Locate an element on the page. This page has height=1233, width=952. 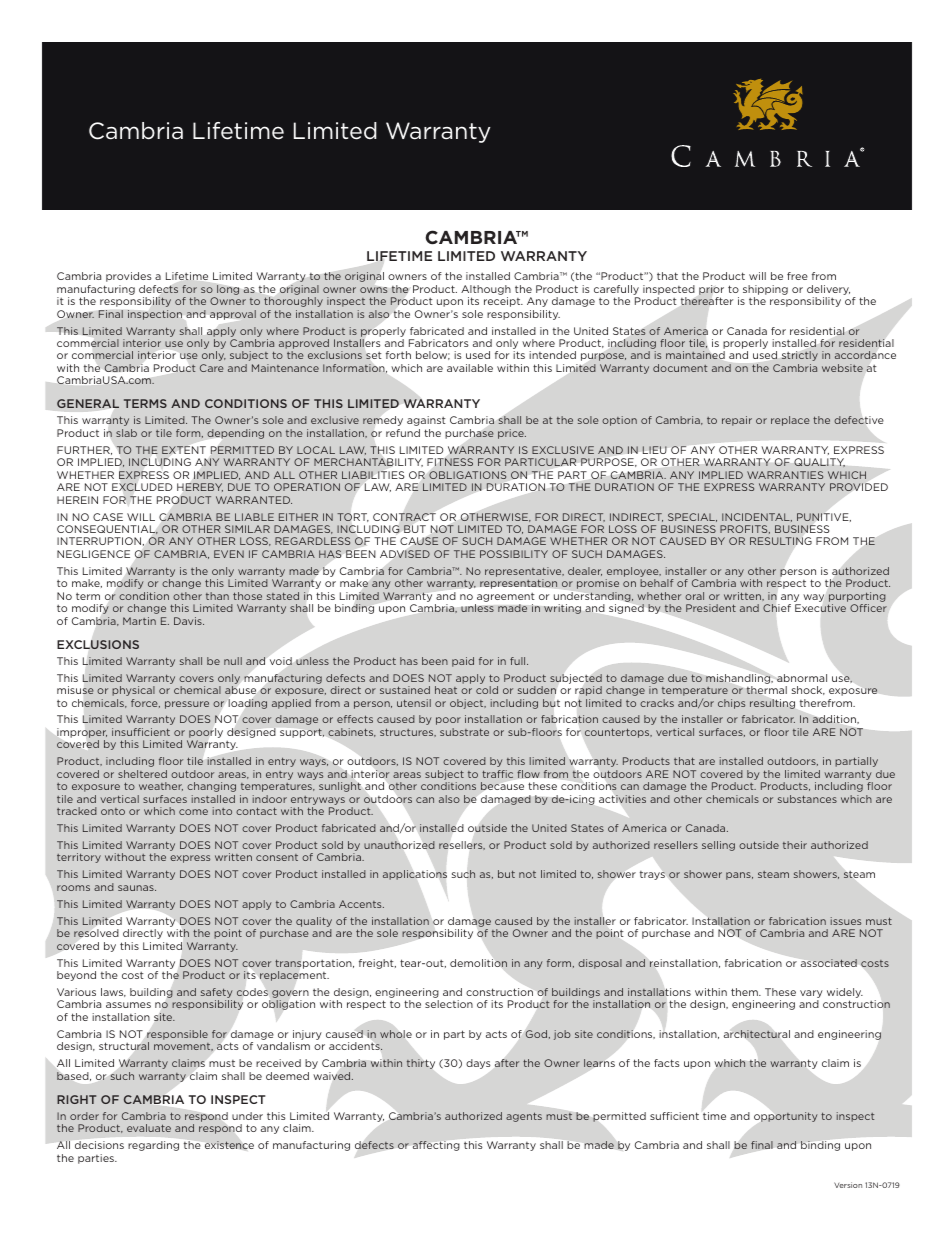
provides is located at coordinates (129, 277).
